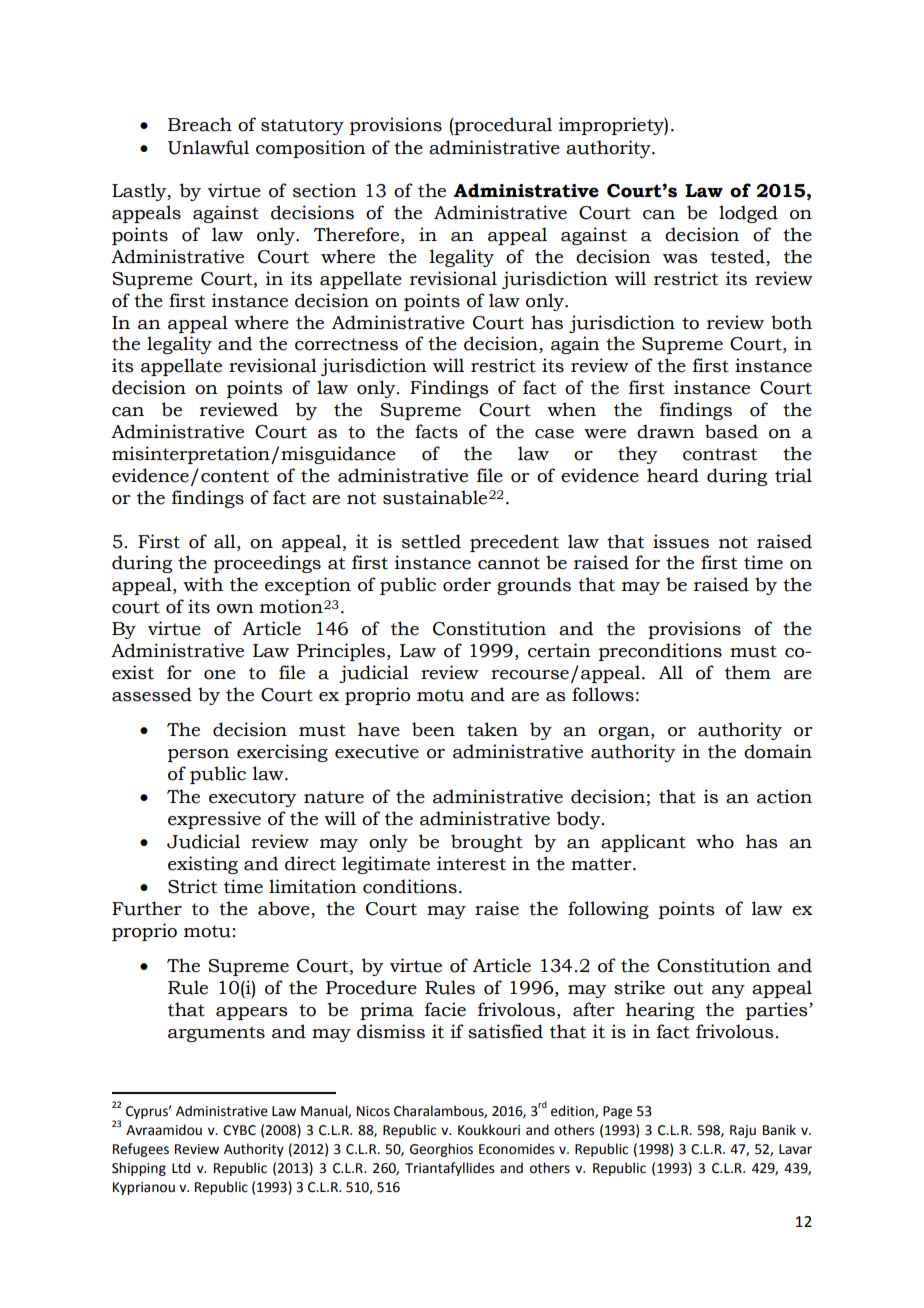 The image size is (924, 1308). What do you see at coordinates (284, 908) in the image?
I see `above` at bounding box center [284, 908].
